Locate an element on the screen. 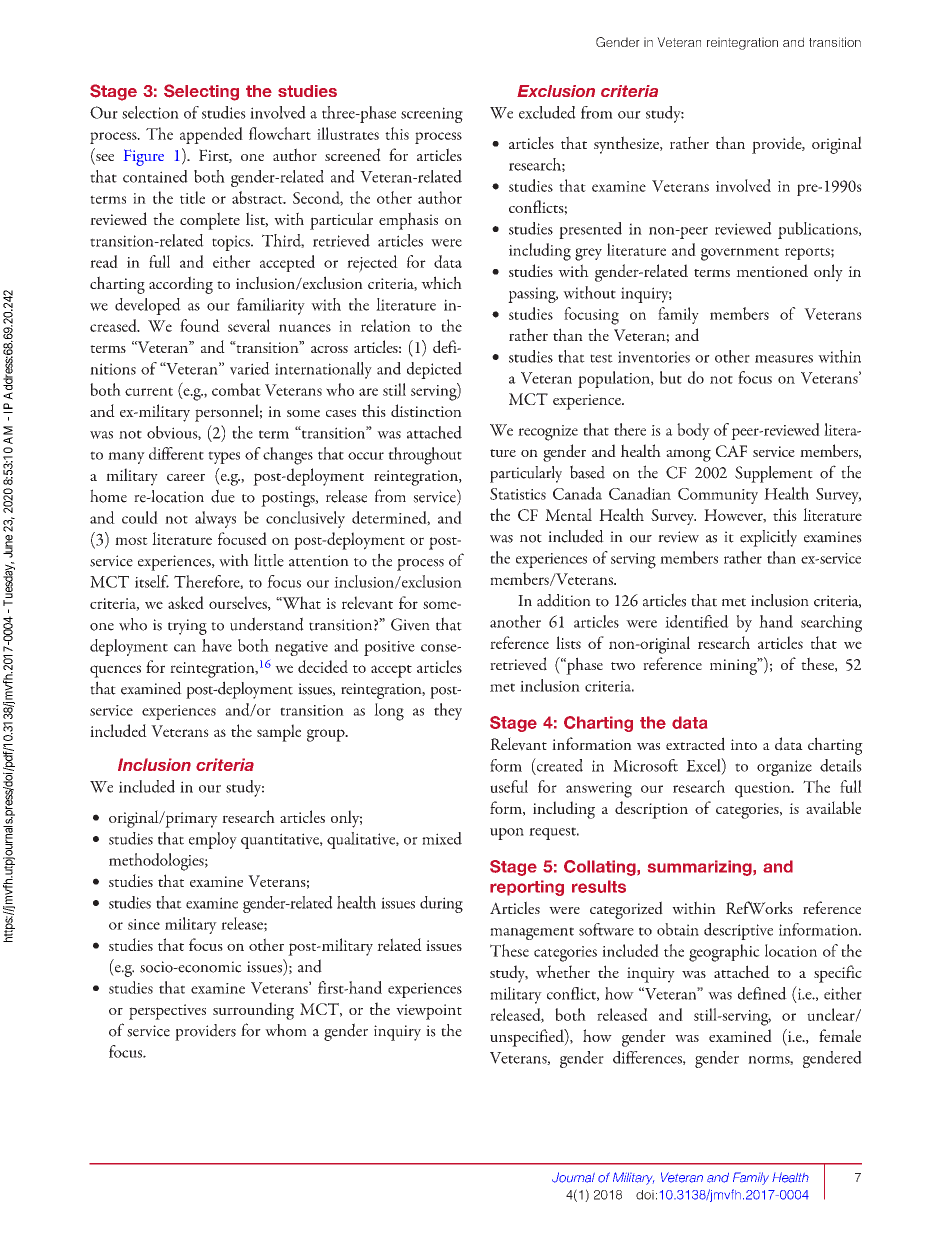 The width and height of the screenshot is (952, 1233). appended is located at coordinates (211, 135).
